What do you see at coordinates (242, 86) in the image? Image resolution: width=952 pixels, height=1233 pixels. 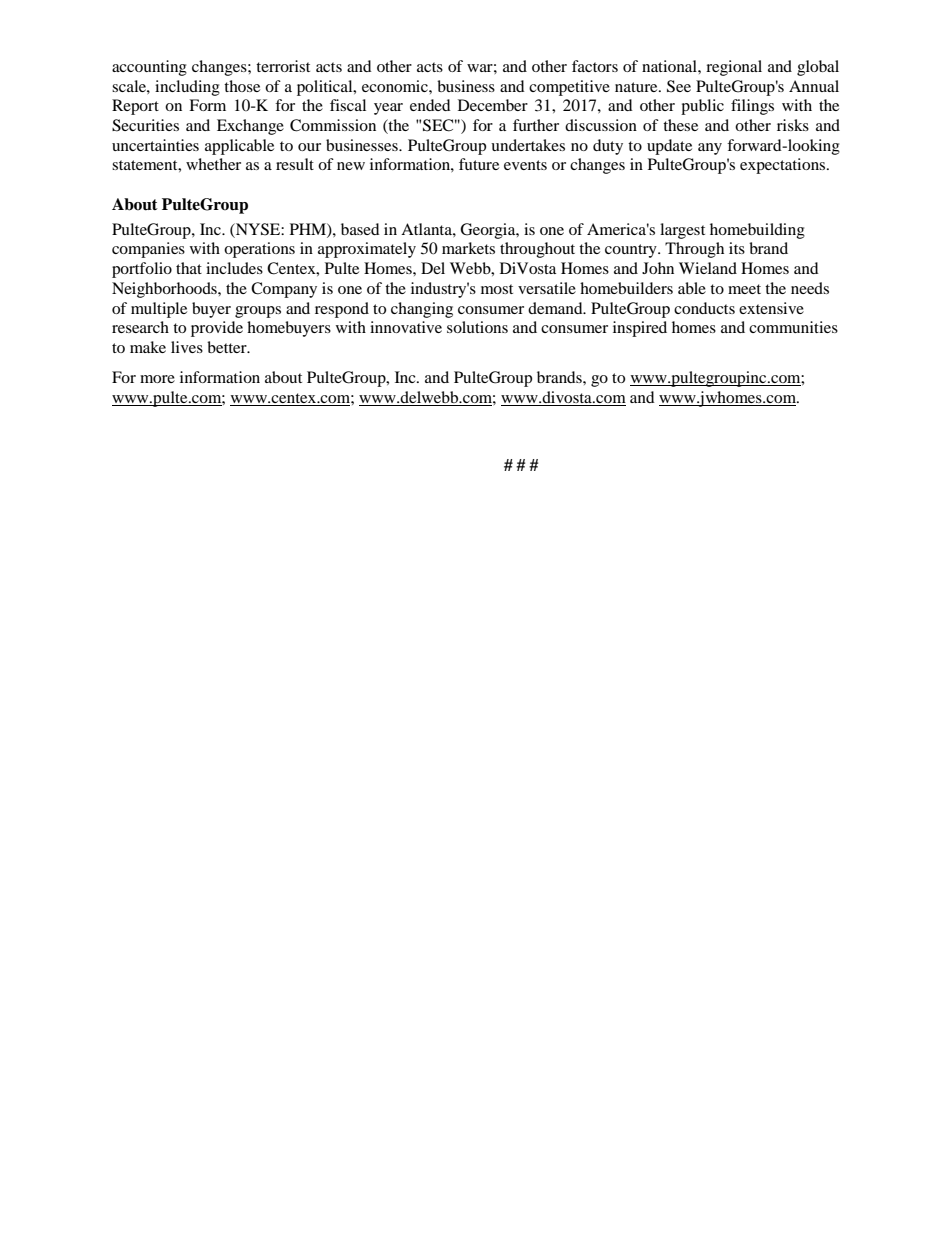 I see `those` at bounding box center [242, 86].
